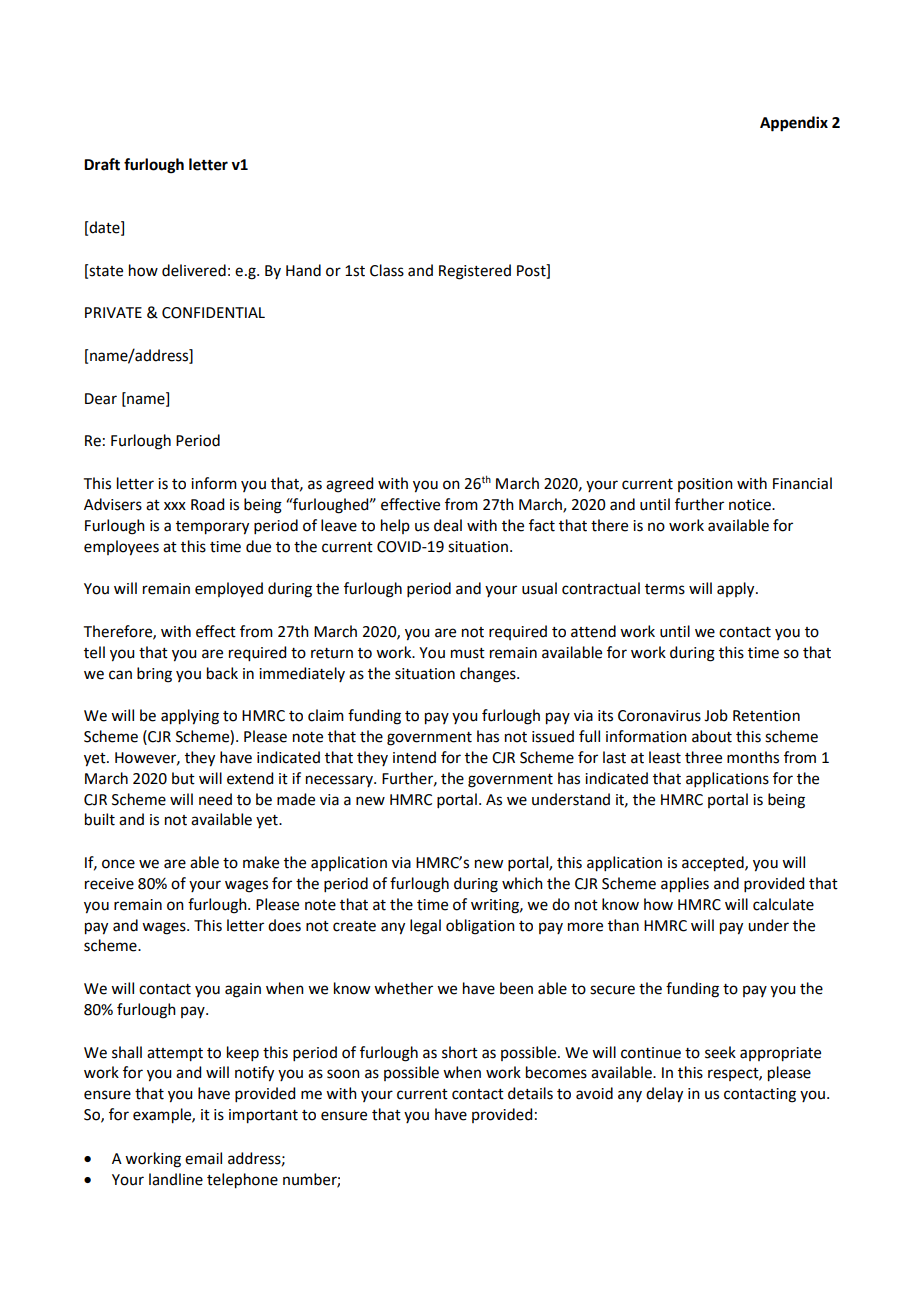 The height and width of the screenshot is (1308, 924). What do you see at coordinates (215, 799) in the screenshot?
I see `need` at bounding box center [215, 799].
